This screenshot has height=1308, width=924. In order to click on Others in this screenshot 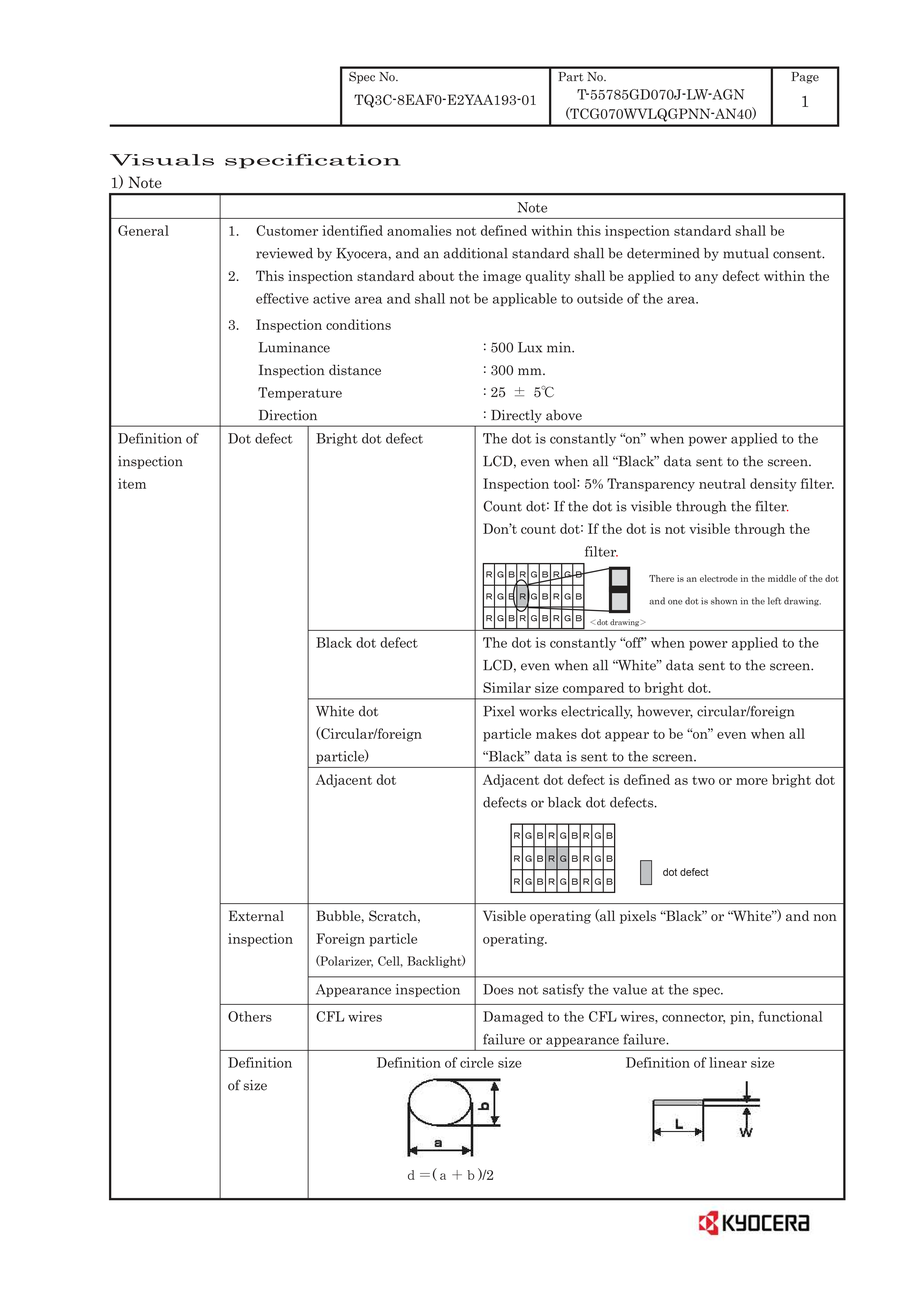, I will do `click(250, 1016)`.
